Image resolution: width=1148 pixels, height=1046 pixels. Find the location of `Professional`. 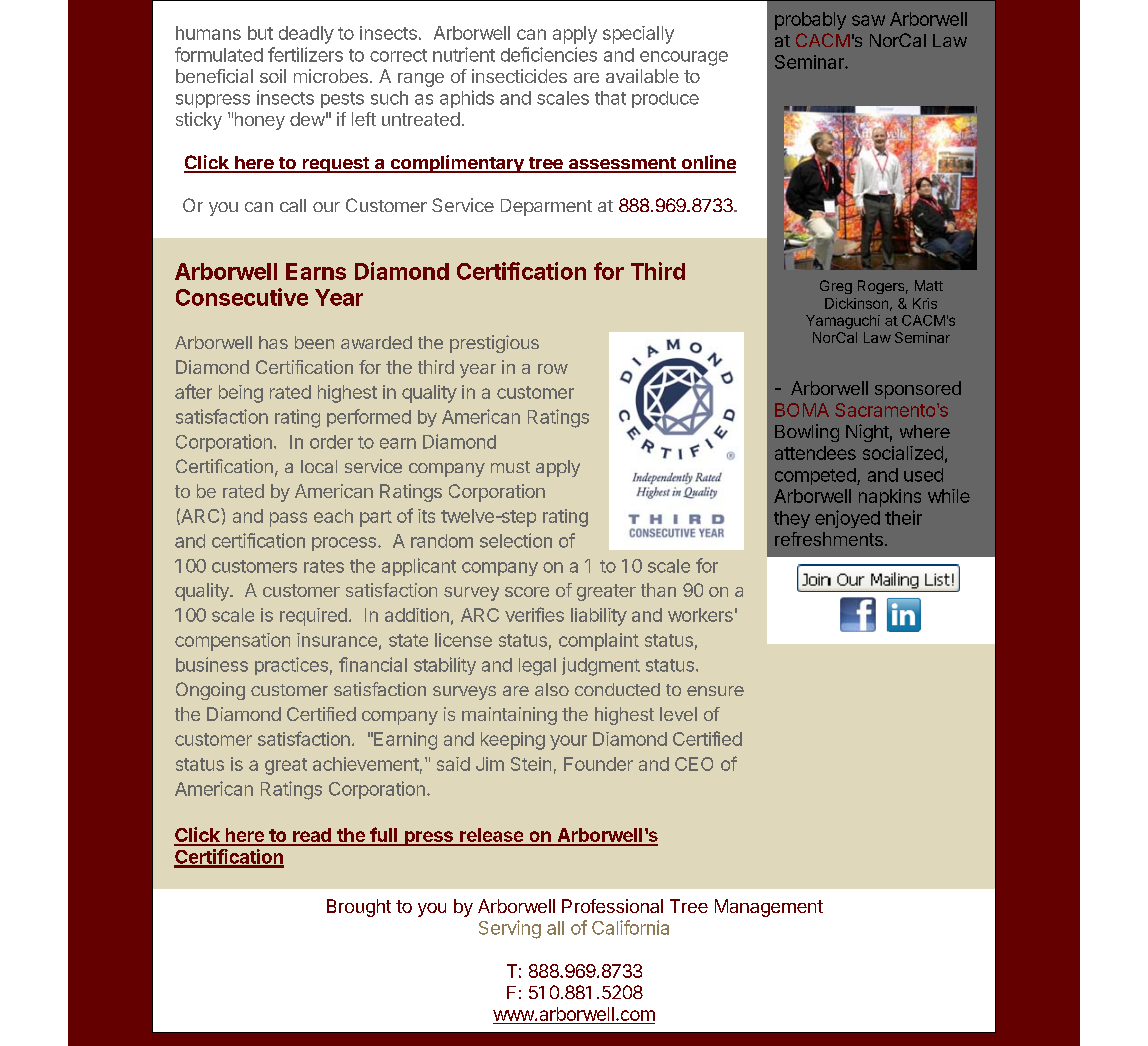

Professional is located at coordinates (612, 906).
